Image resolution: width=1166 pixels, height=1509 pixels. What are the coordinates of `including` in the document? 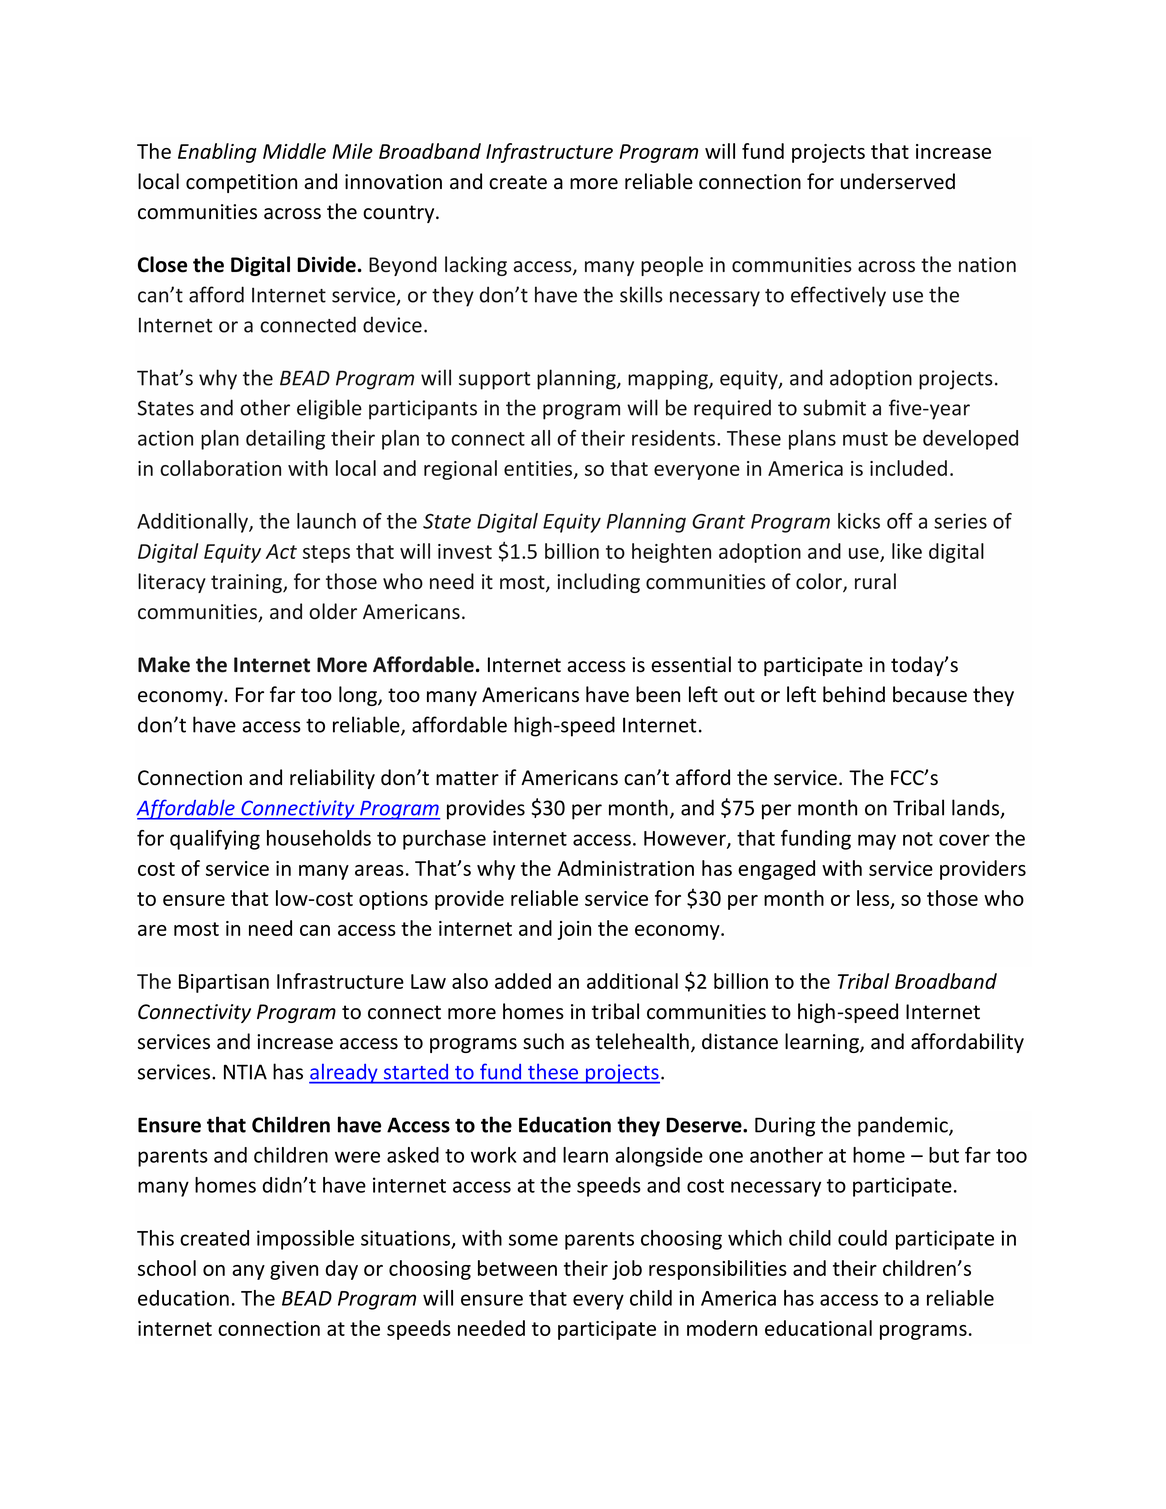 It's located at (598, 583).
